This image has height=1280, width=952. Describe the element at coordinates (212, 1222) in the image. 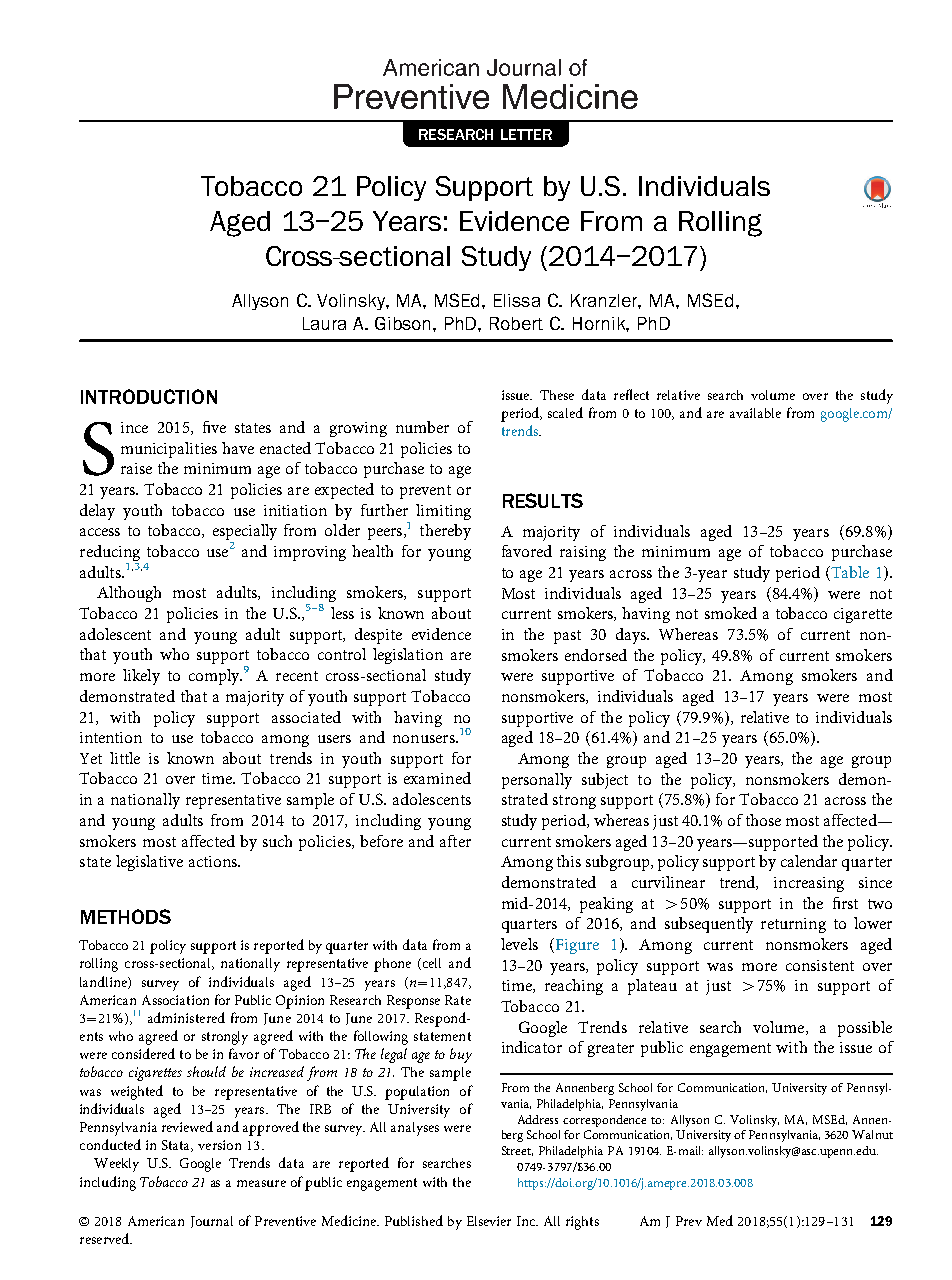

I see `Journal` at that location.
